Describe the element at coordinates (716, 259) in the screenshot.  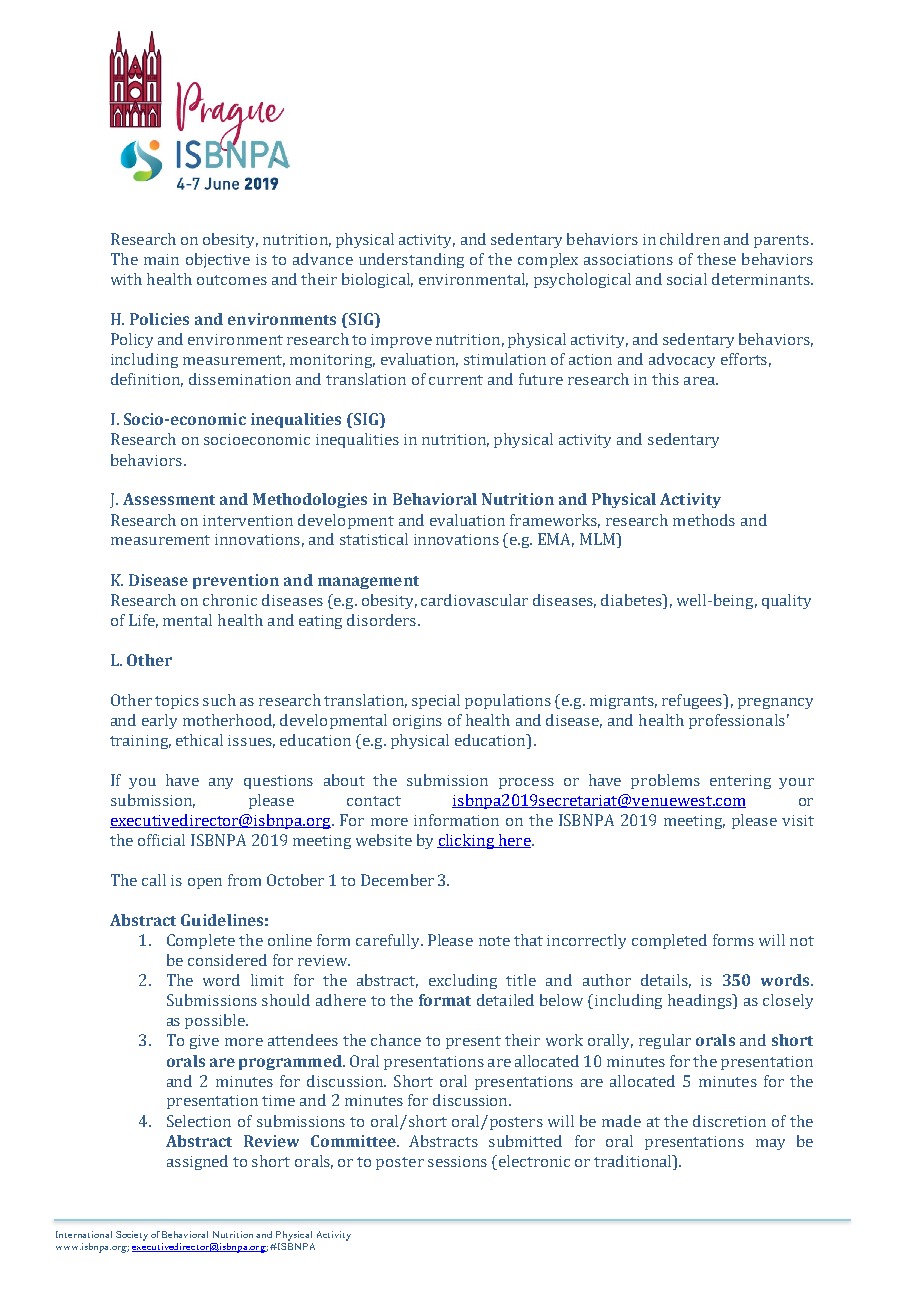
I see `these` at that location.
